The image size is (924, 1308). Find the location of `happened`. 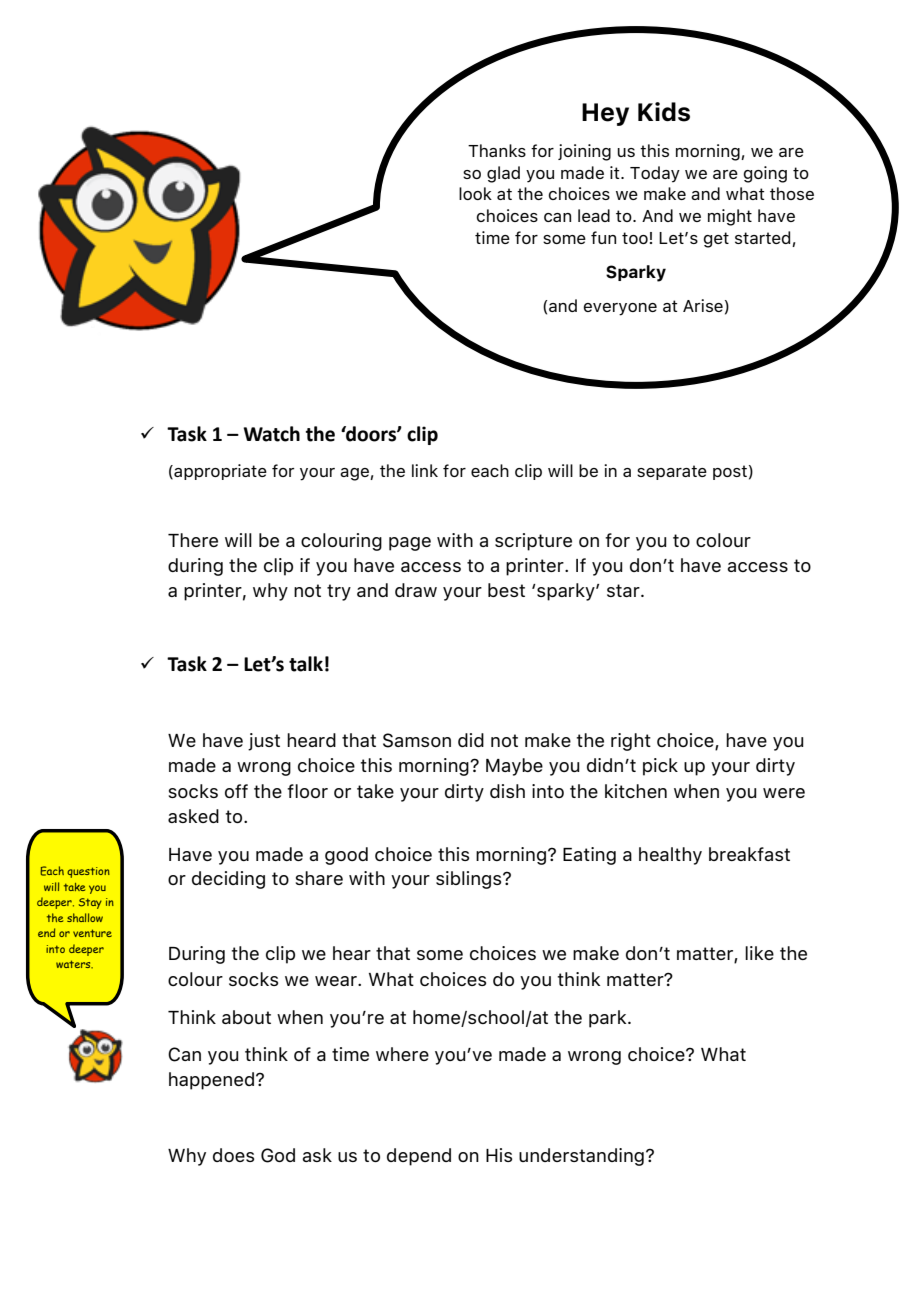

happened is located at coordinates (211, 1081).
